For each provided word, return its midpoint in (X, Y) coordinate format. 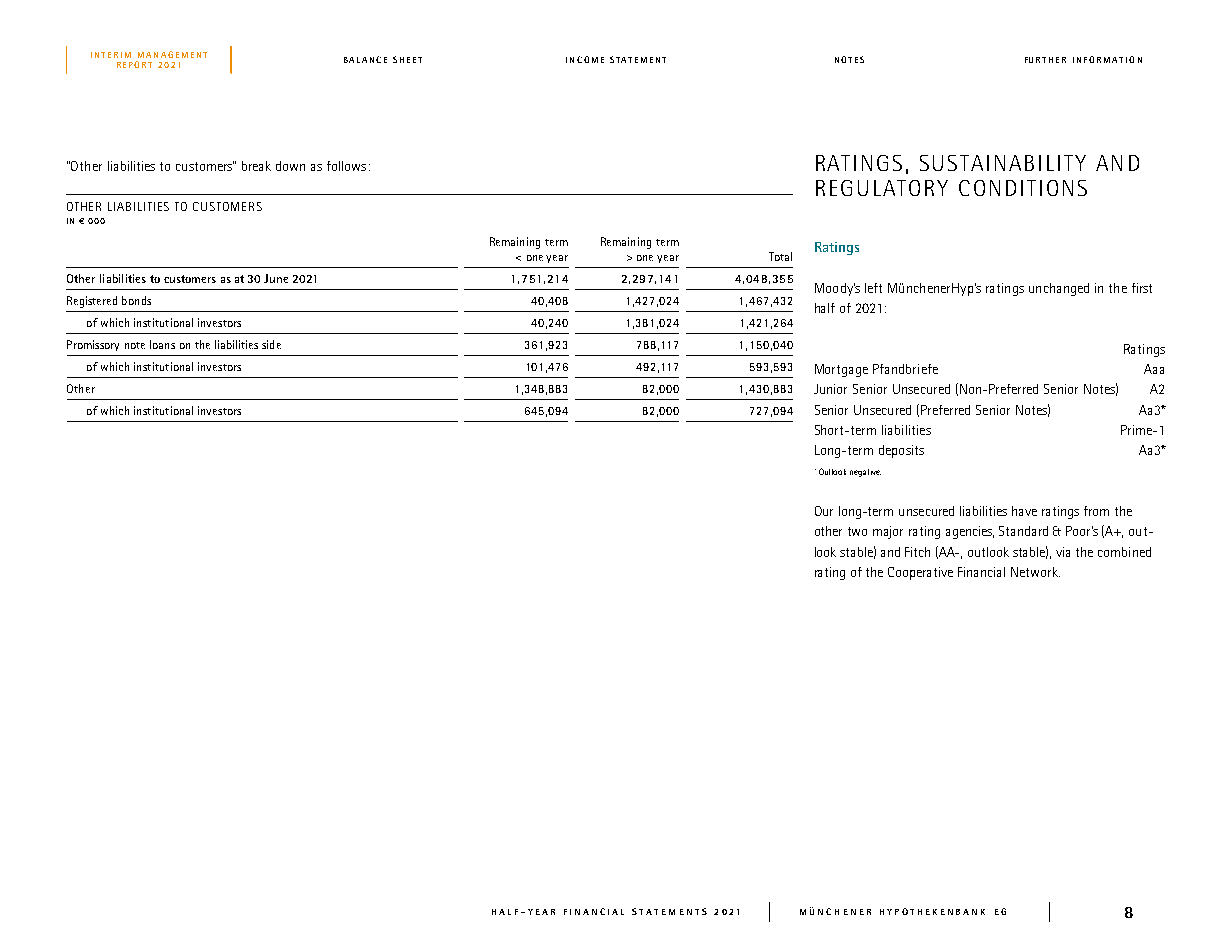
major (888, 532)
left (873, 288)
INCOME (585, 59)
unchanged (1059, 289)
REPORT (134, 64)
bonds (136, 300)
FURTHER (1045, 60)
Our (824, 511)
